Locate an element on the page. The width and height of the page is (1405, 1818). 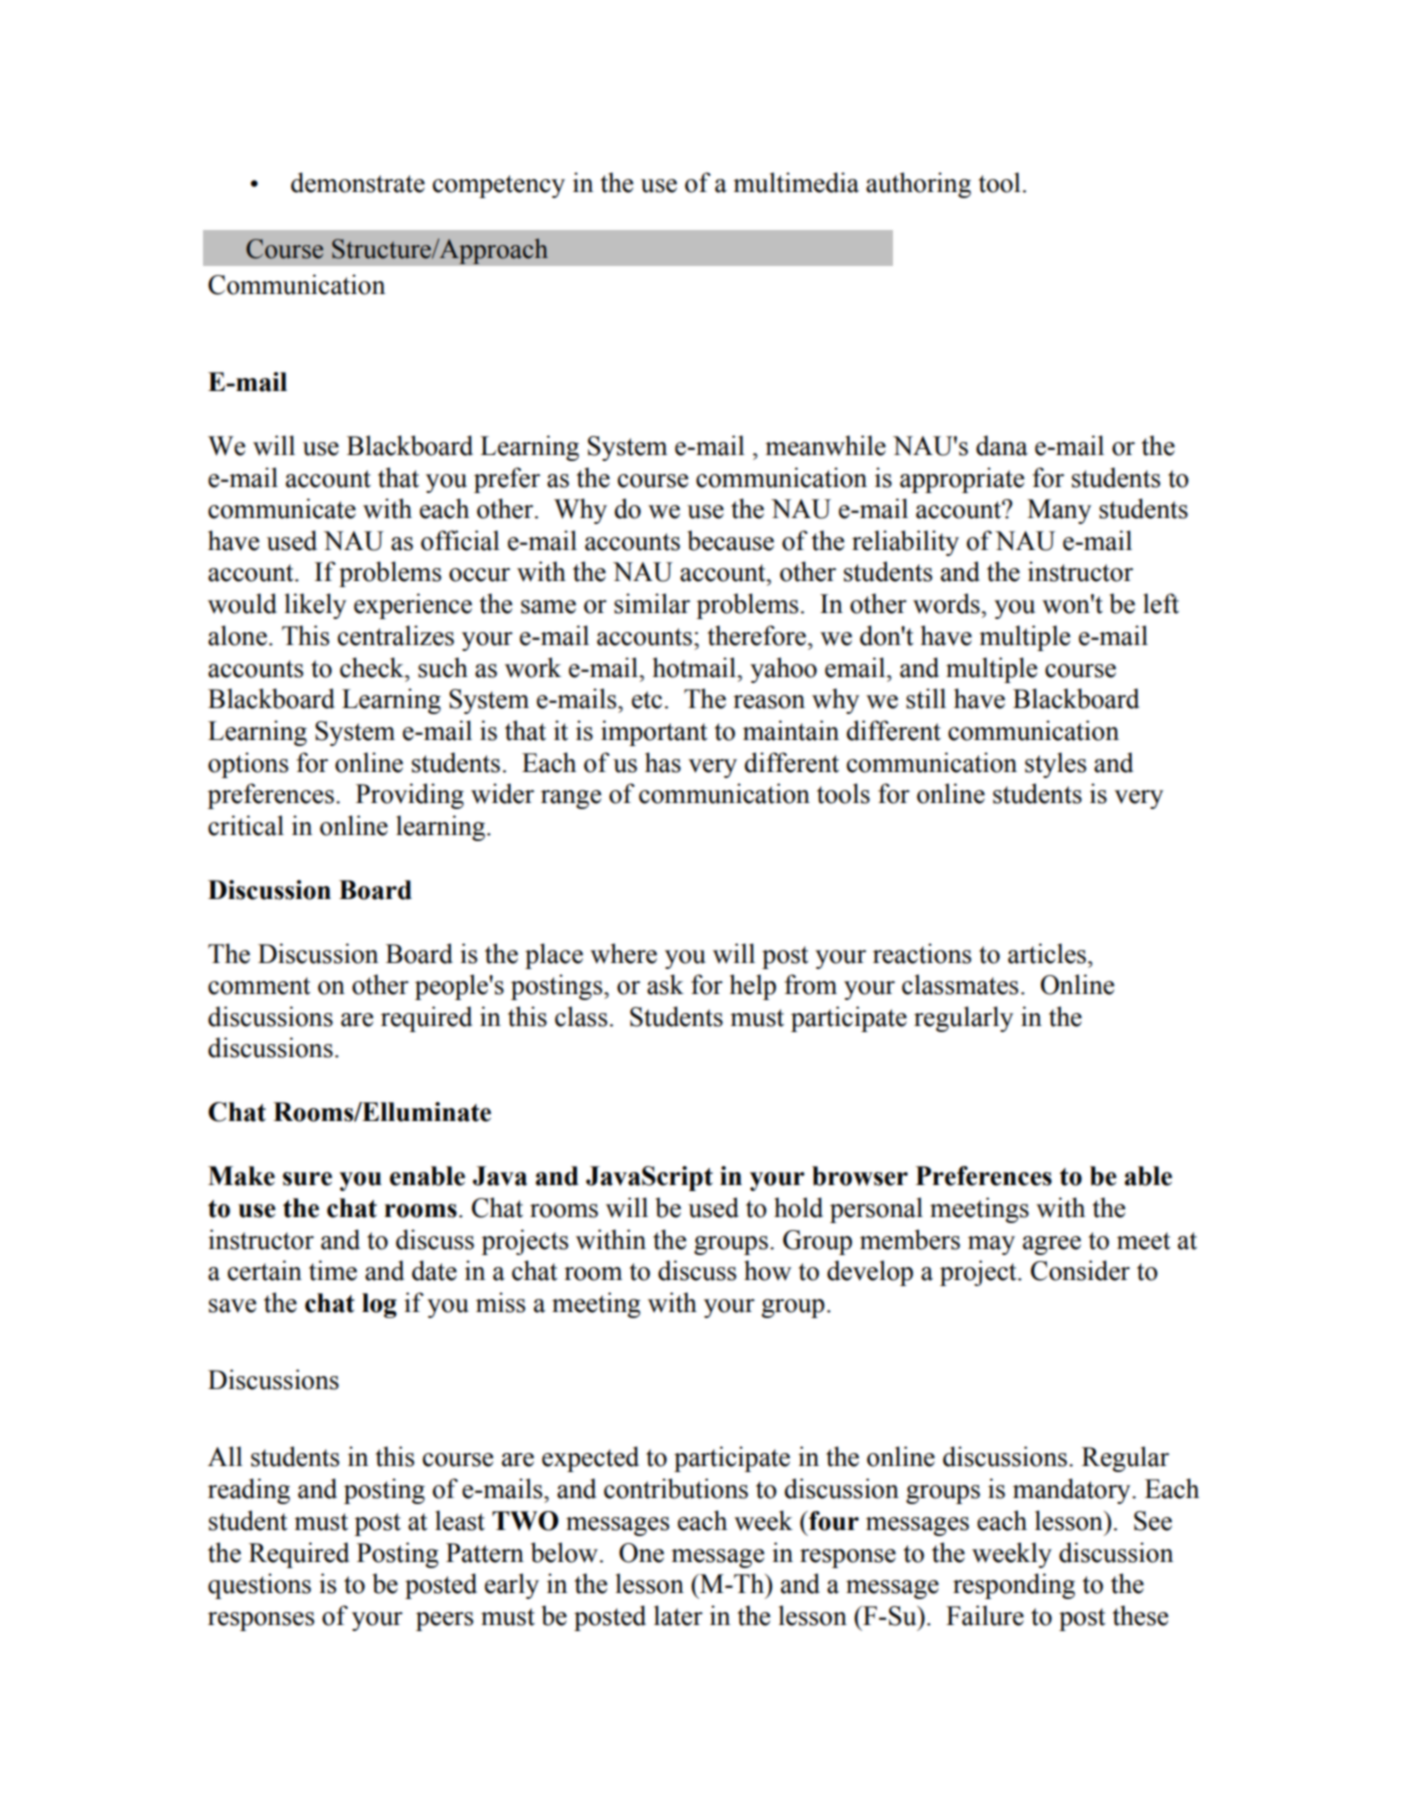
competency is located at coordinates (499, 186).
